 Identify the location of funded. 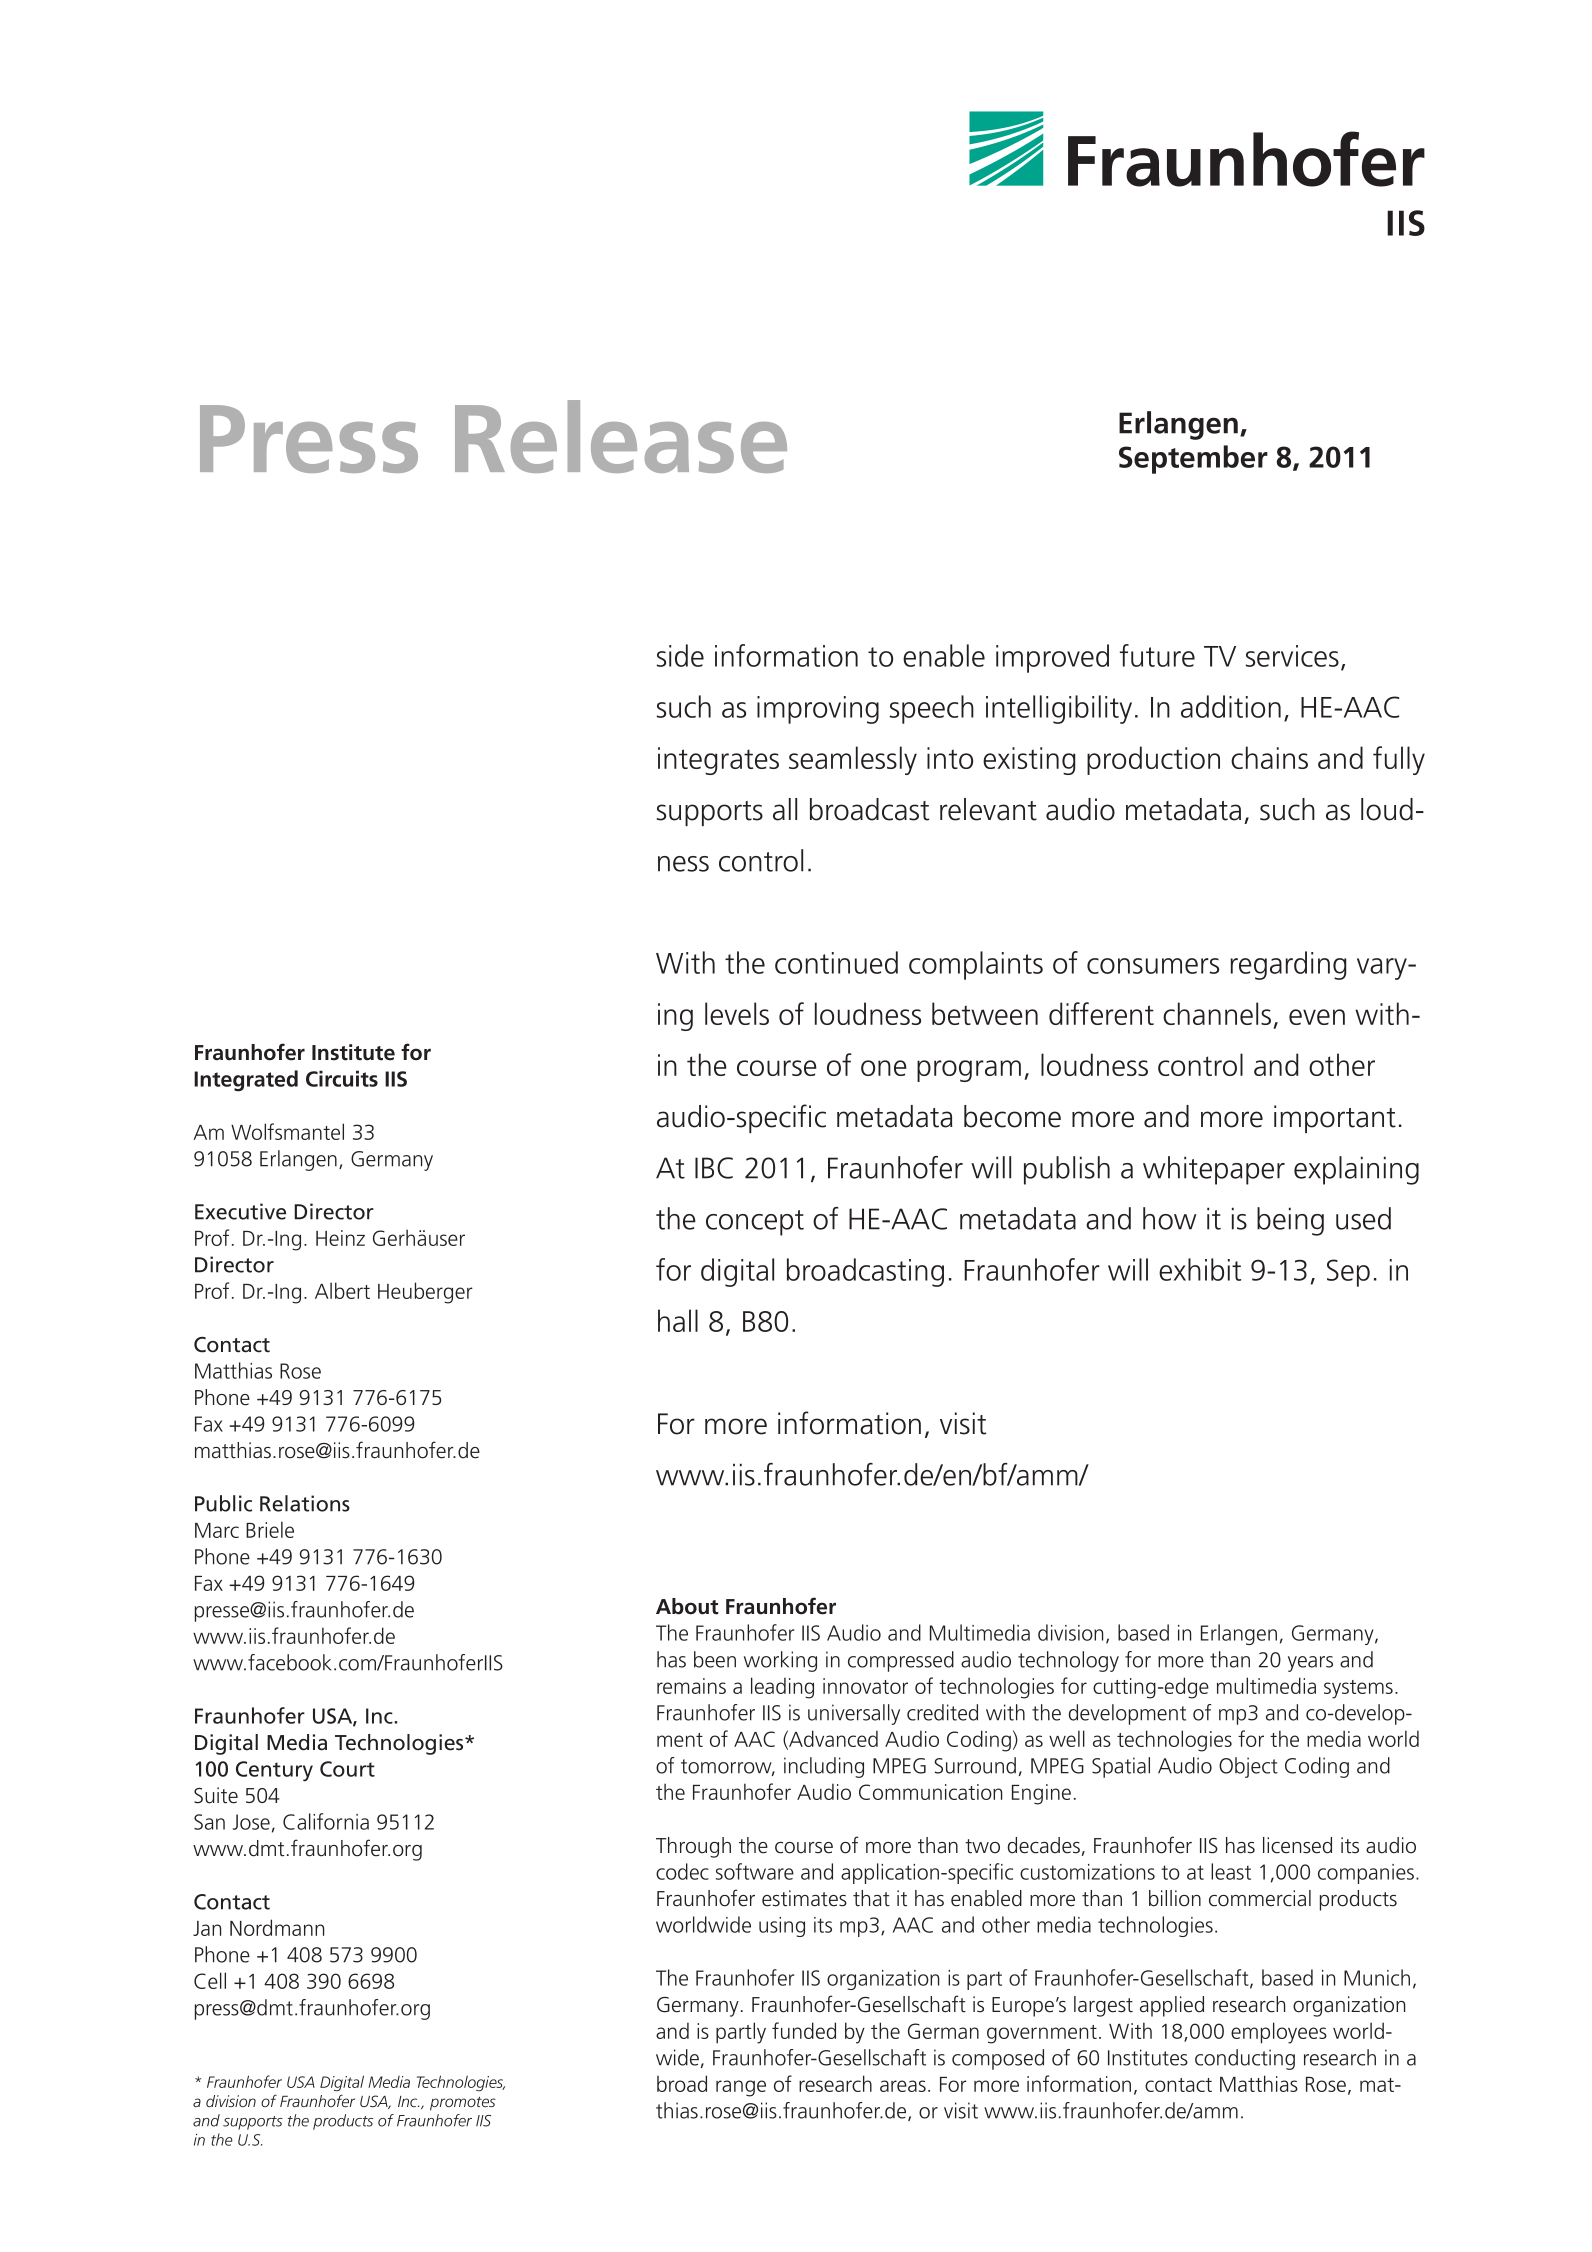
(804, 2030).
